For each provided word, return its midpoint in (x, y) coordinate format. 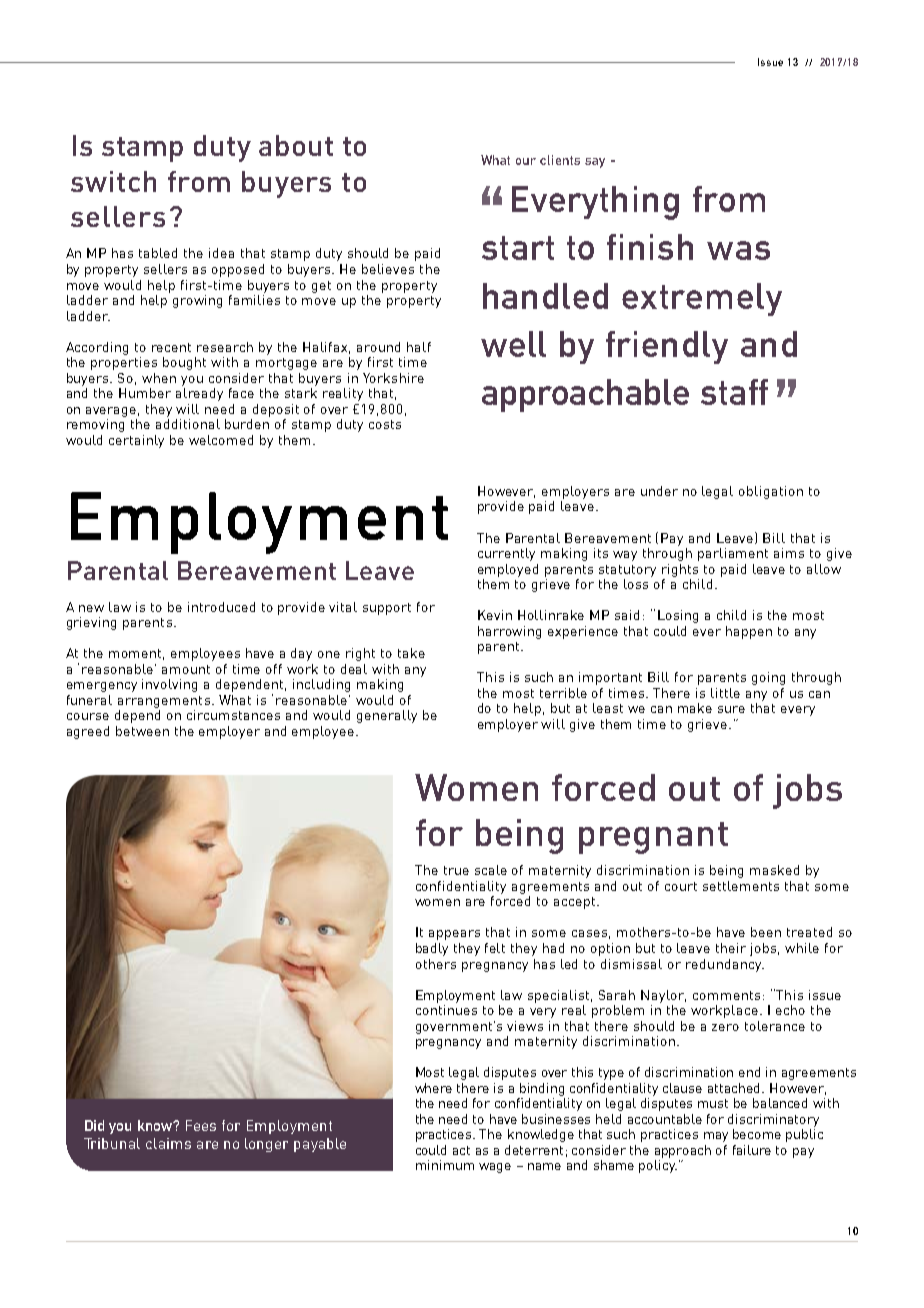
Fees (201, 1125)
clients (560, 160)
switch (113, 181)
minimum (445, 1165)
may (716, 1137)
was (738, 250)
